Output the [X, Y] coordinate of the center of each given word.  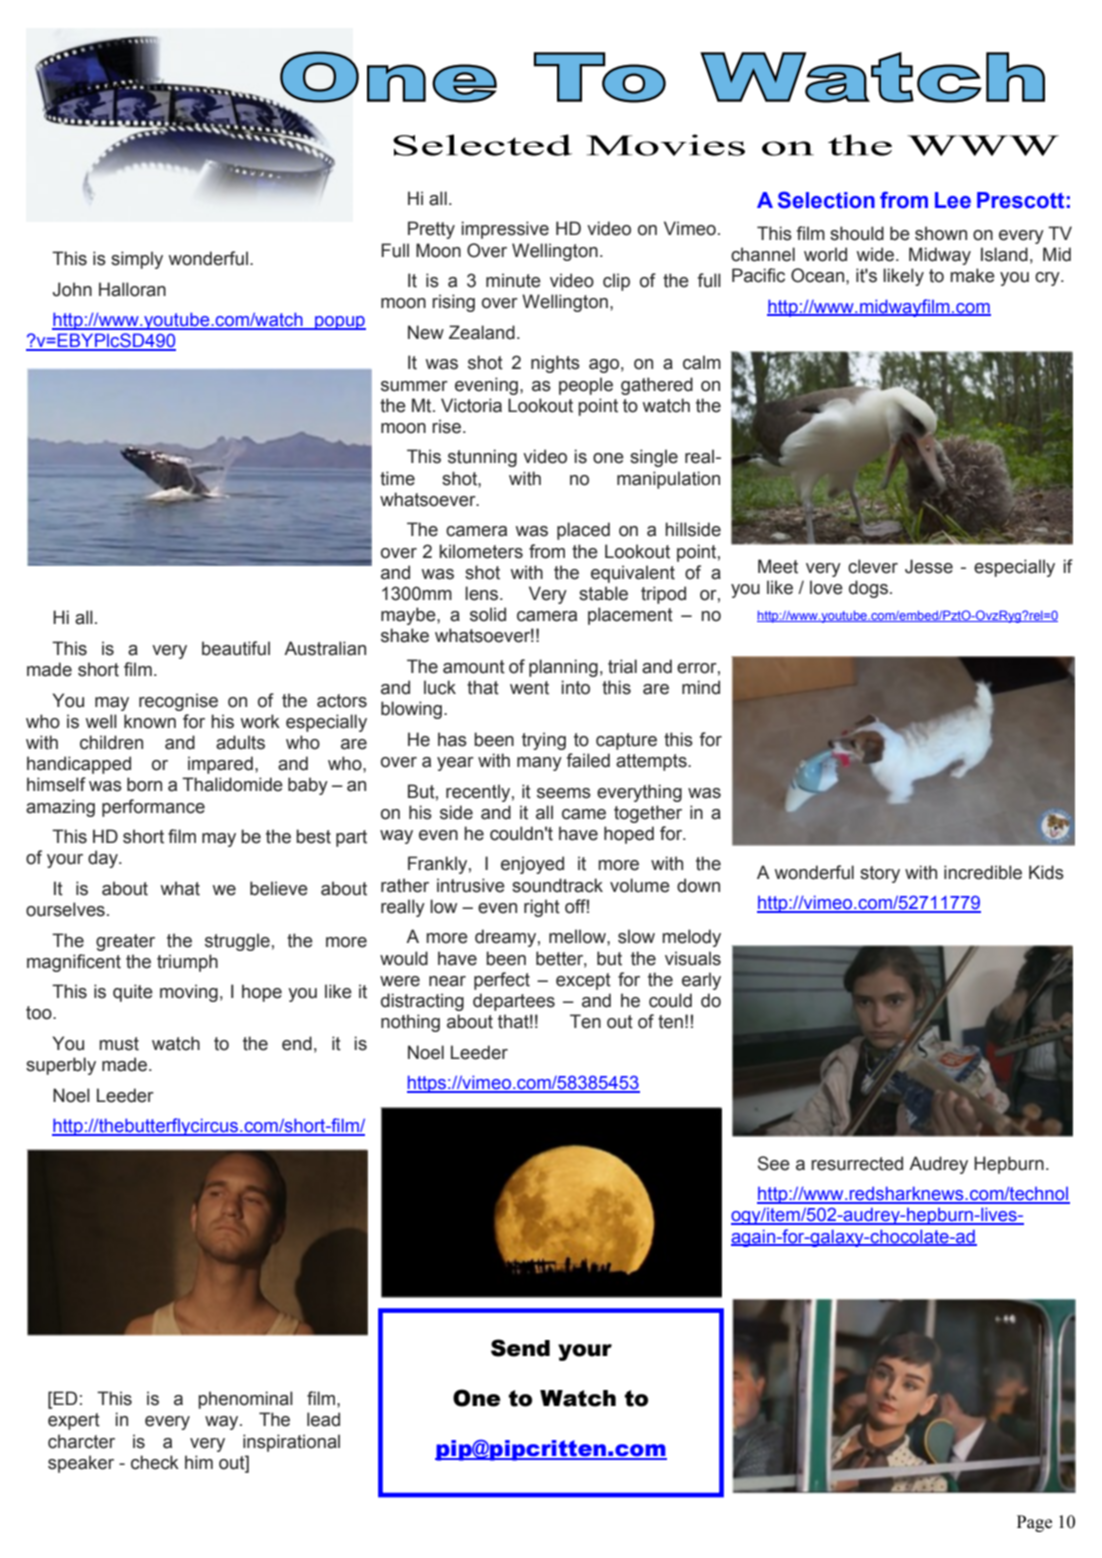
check [155, 1462]
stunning [482, 458]
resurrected [857, 1163]
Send [520, 1348]
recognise [178, 702]
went [529, 688]
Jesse [929, 566]
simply [137, 260]
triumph [187, 963]
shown [941, 233]
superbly [61, 1066]
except [583, 981]
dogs [868, 589]
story [880, 874]
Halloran [132, 289]
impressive [505, 230]
